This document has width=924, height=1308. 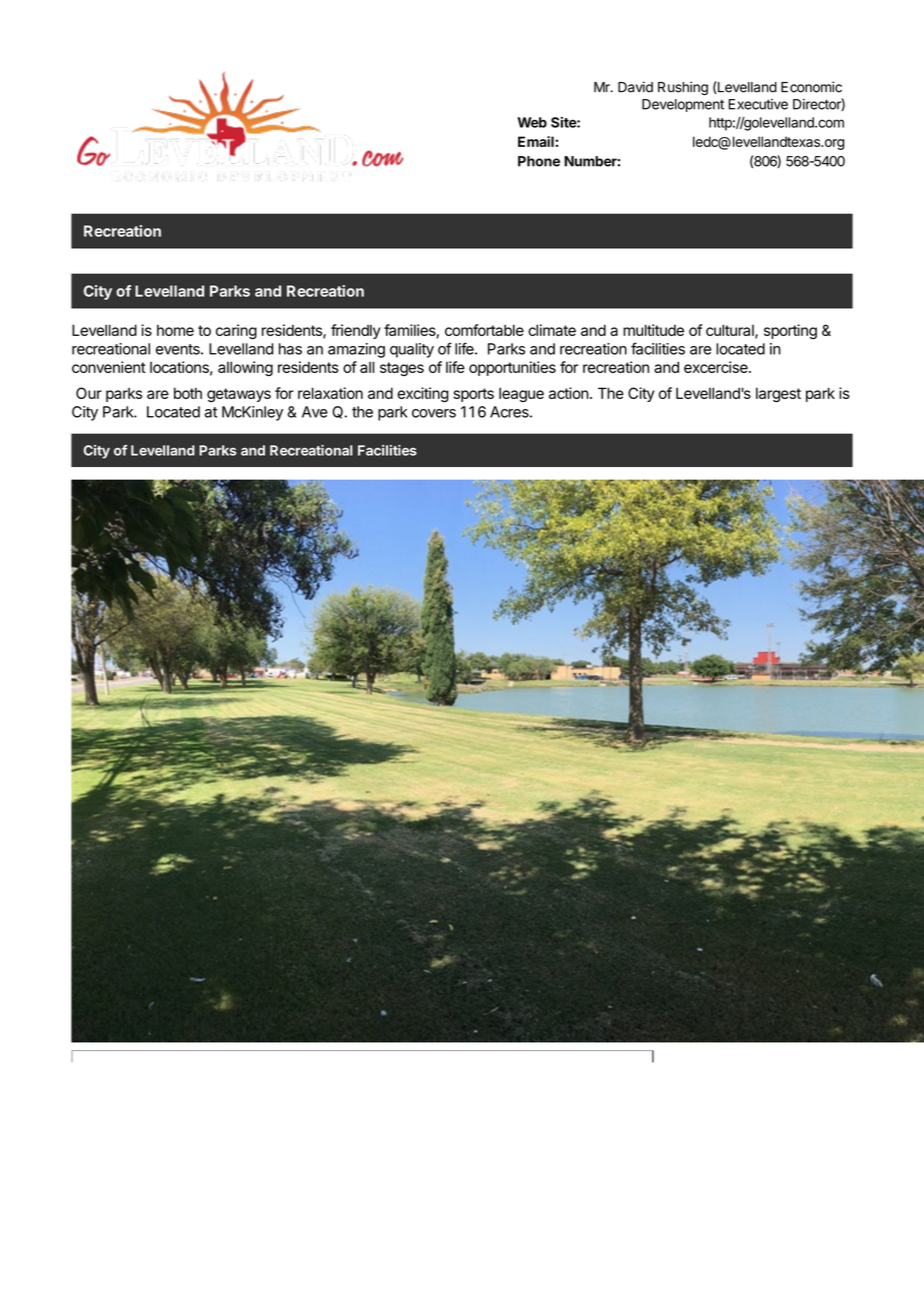 What do you see at coordinates (758, 104) in the document?
I see `Executive` at bounding box center [758, 104].
